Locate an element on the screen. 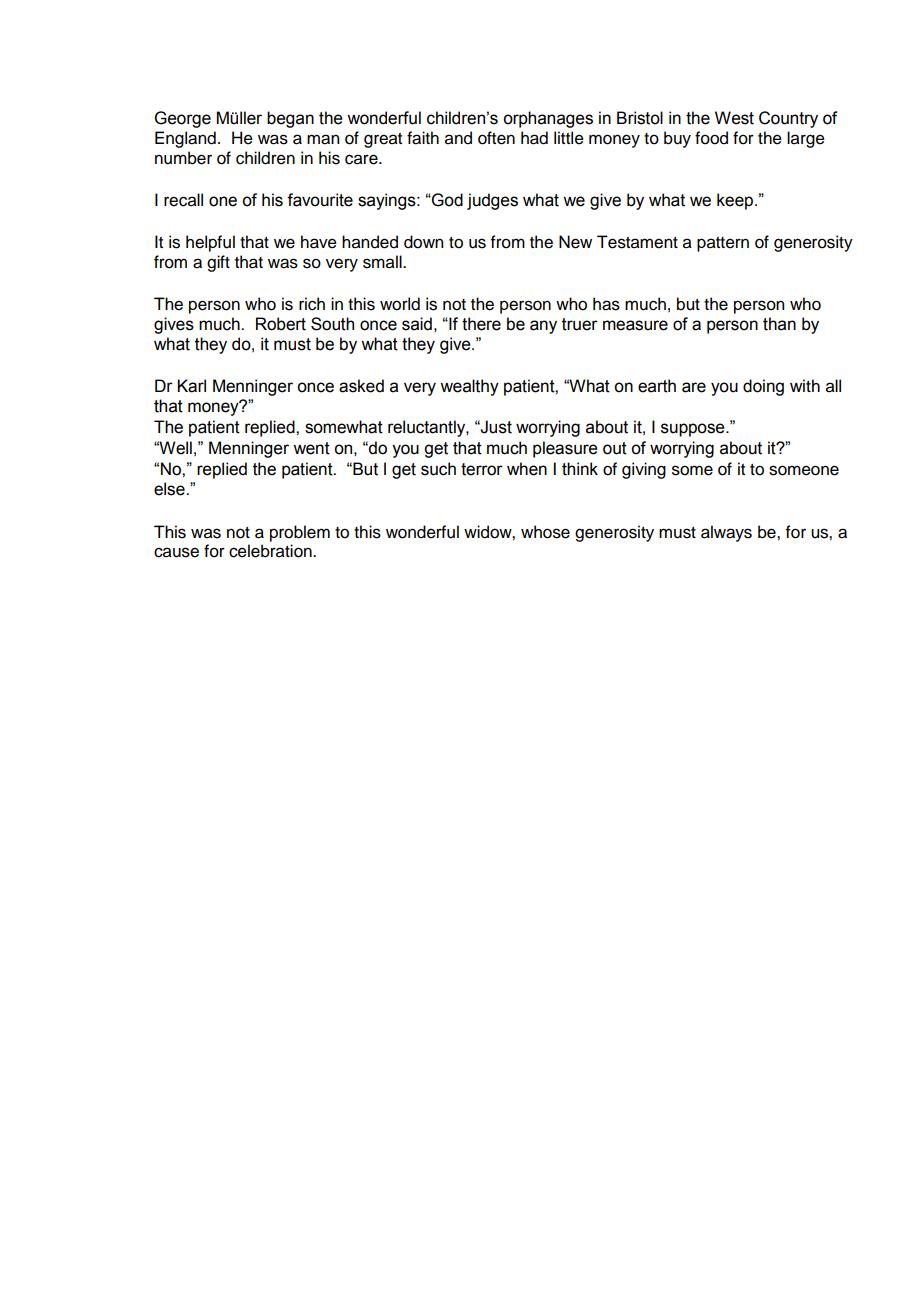 Image resolution: width=924 pixels, height=1308 pixels. celebration is located at coordinates (271, 551).
